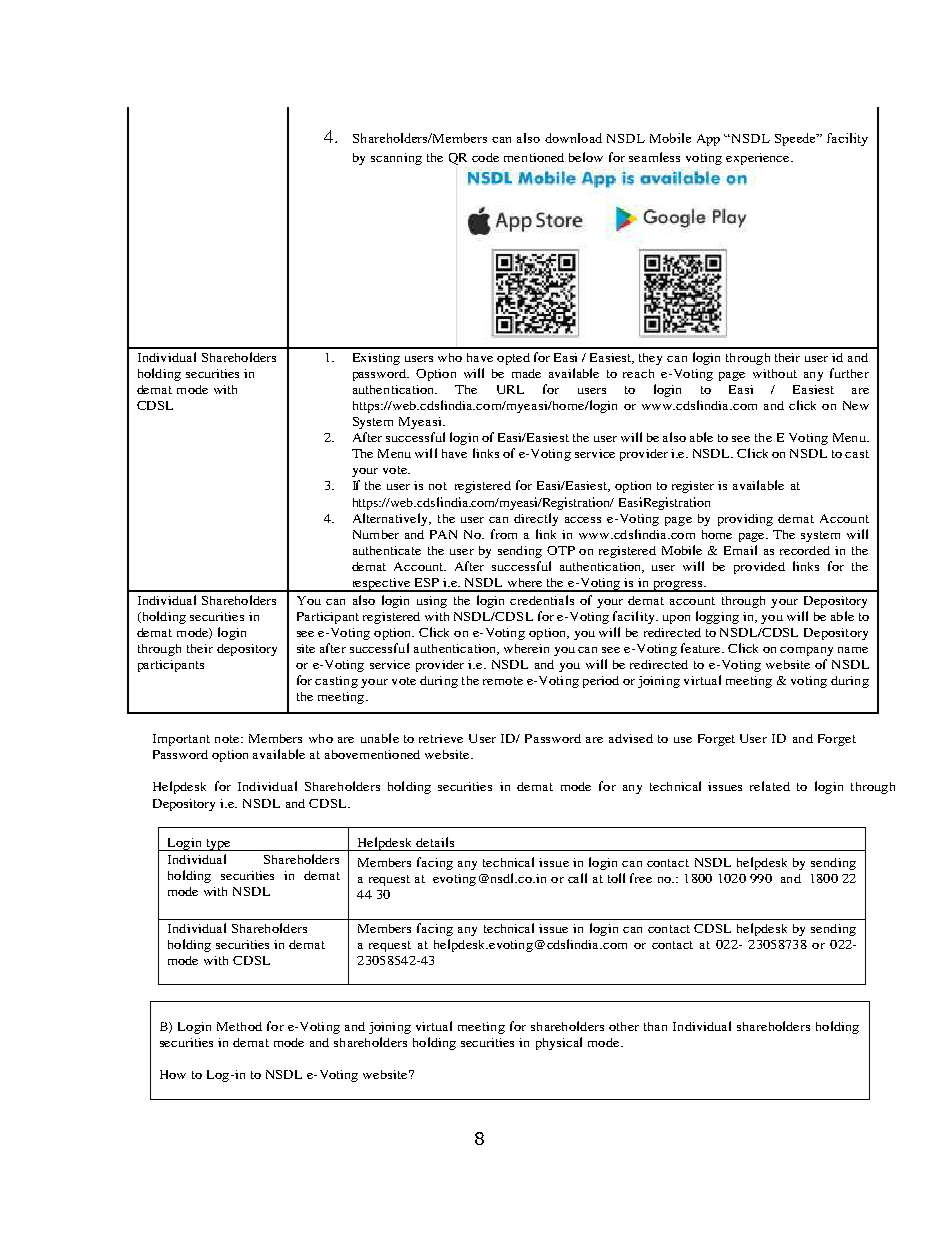 The height and width of the screenshot is (1233, 952). I want to click on respective, so click(381, 585).
